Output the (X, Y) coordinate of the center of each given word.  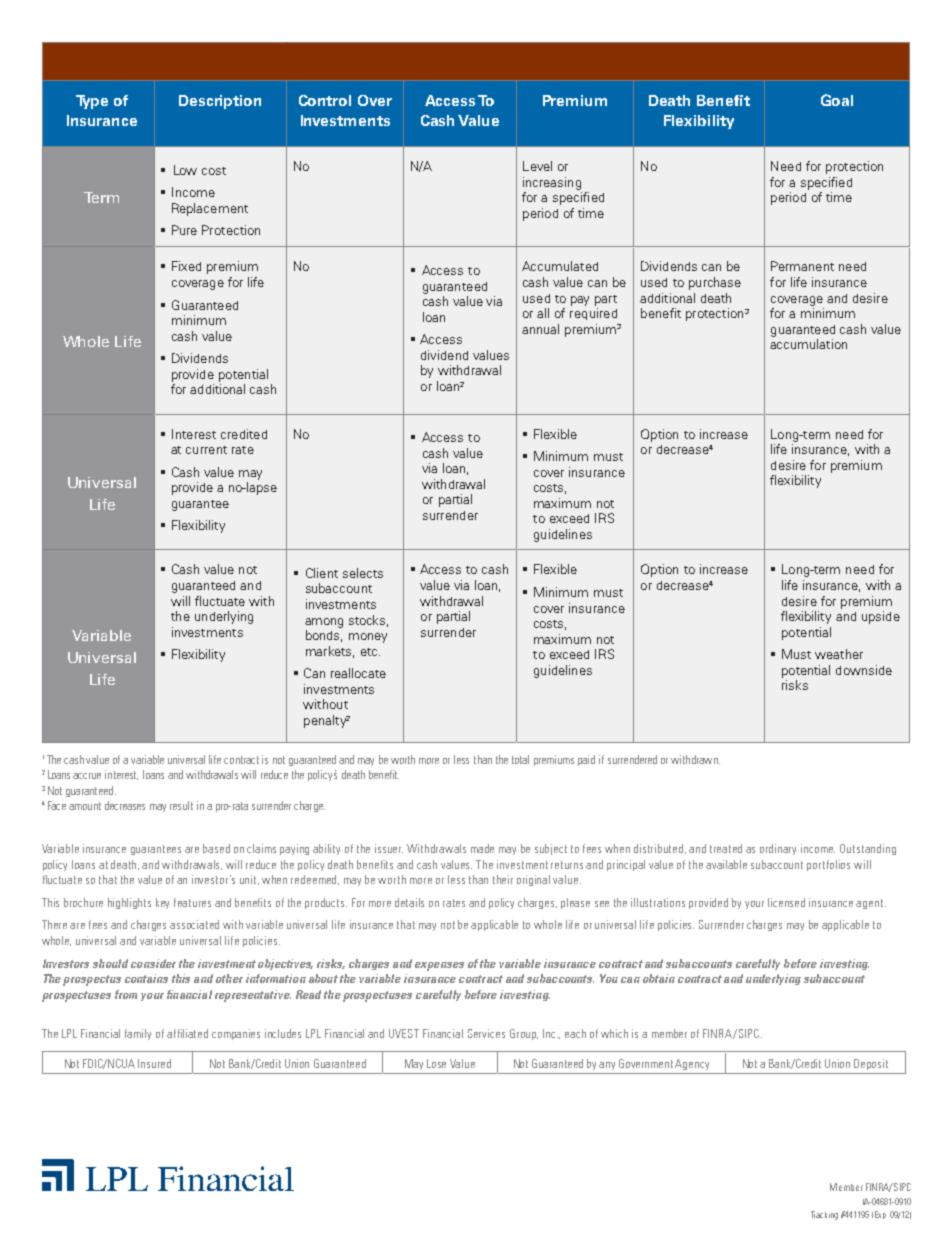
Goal (837, 100)
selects (363, 573)
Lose (436, 1063)
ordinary (778, 849)
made (482, 848)
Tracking (824, 1215)
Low (185, 170)
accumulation (808, 344)
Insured (154, 1063)
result (181, 805)
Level (537, 166)
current (206, 450)
